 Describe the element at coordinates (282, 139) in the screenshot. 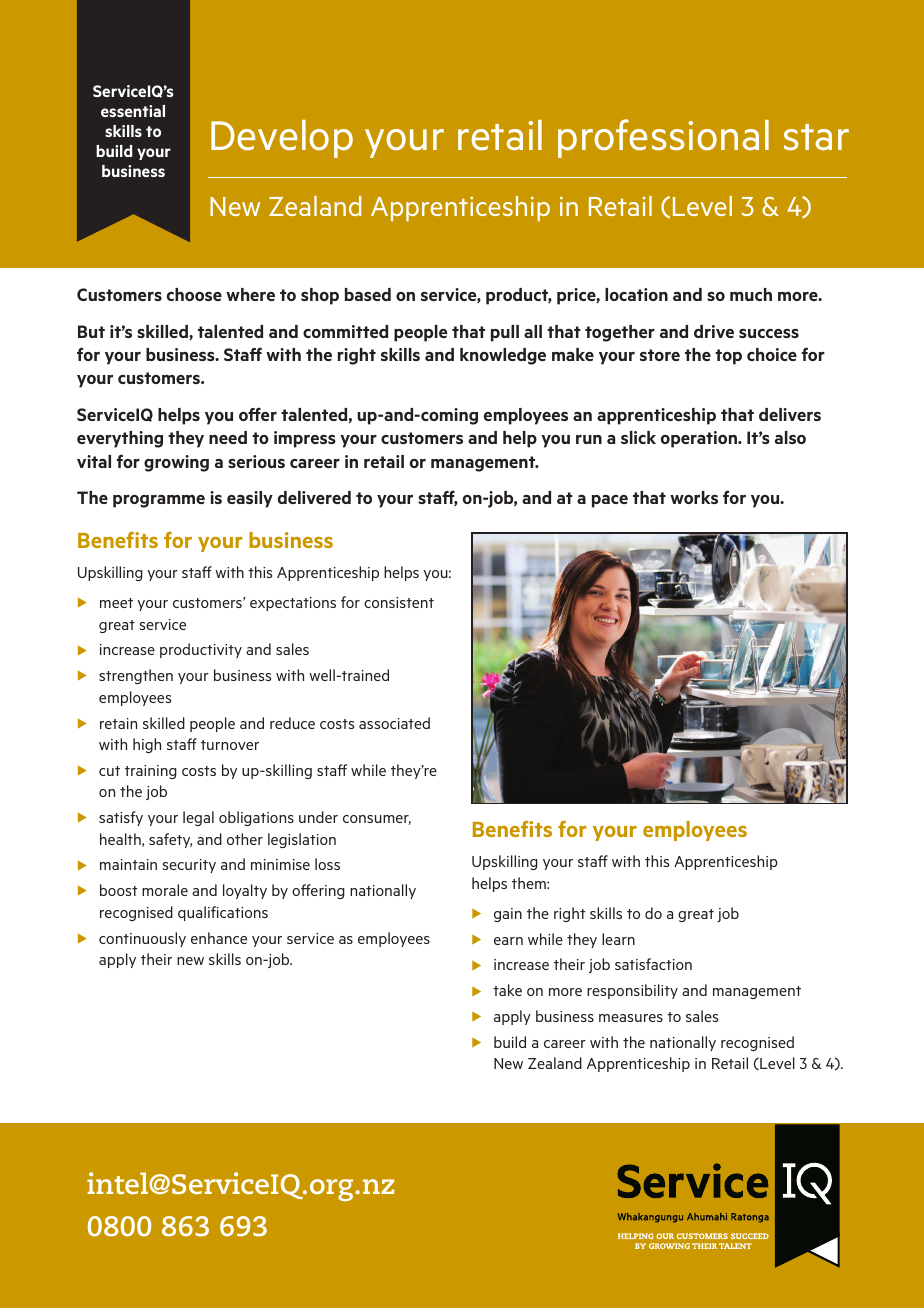

I see `Develop` at that location.
